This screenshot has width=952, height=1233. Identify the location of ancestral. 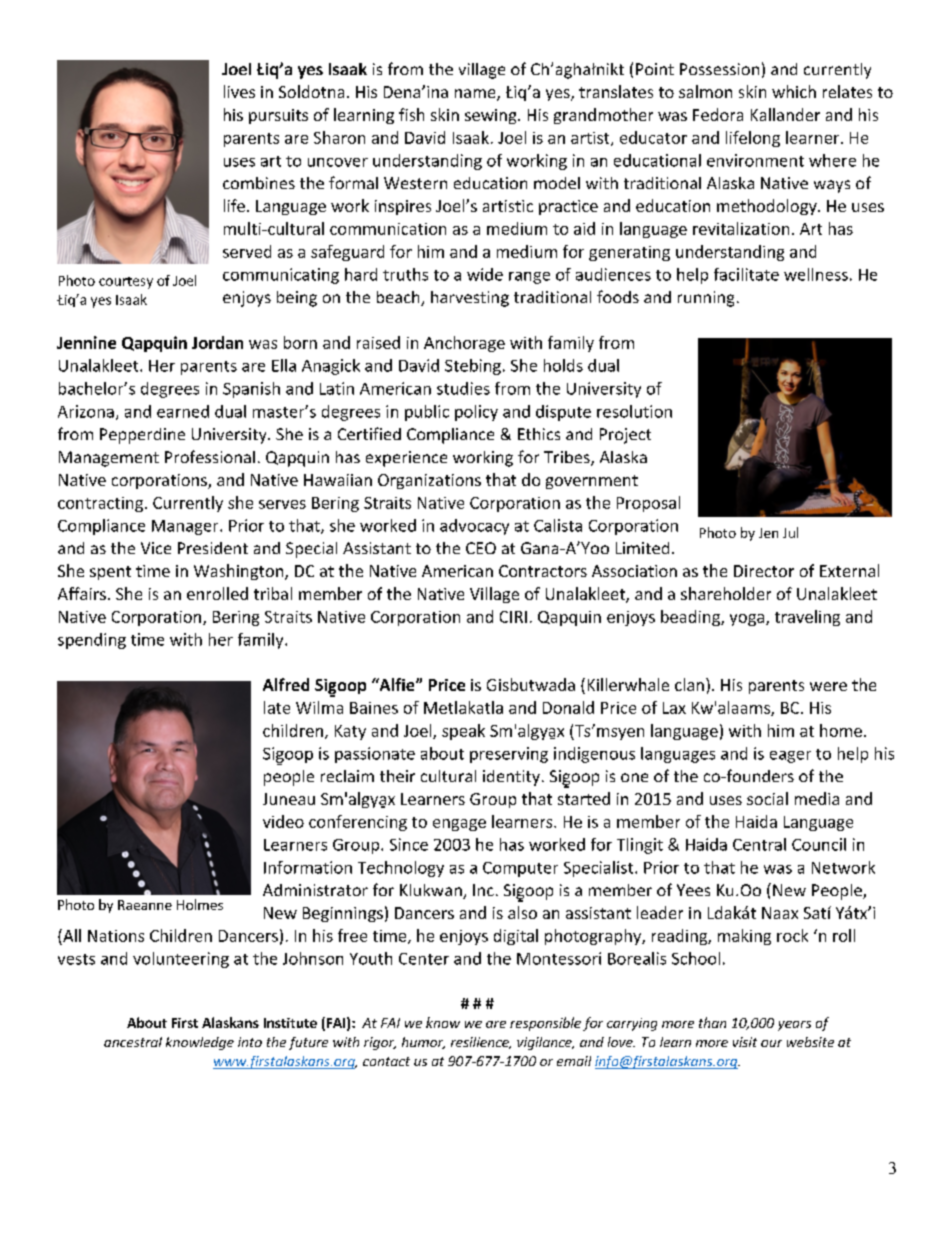
(133, 1042).
